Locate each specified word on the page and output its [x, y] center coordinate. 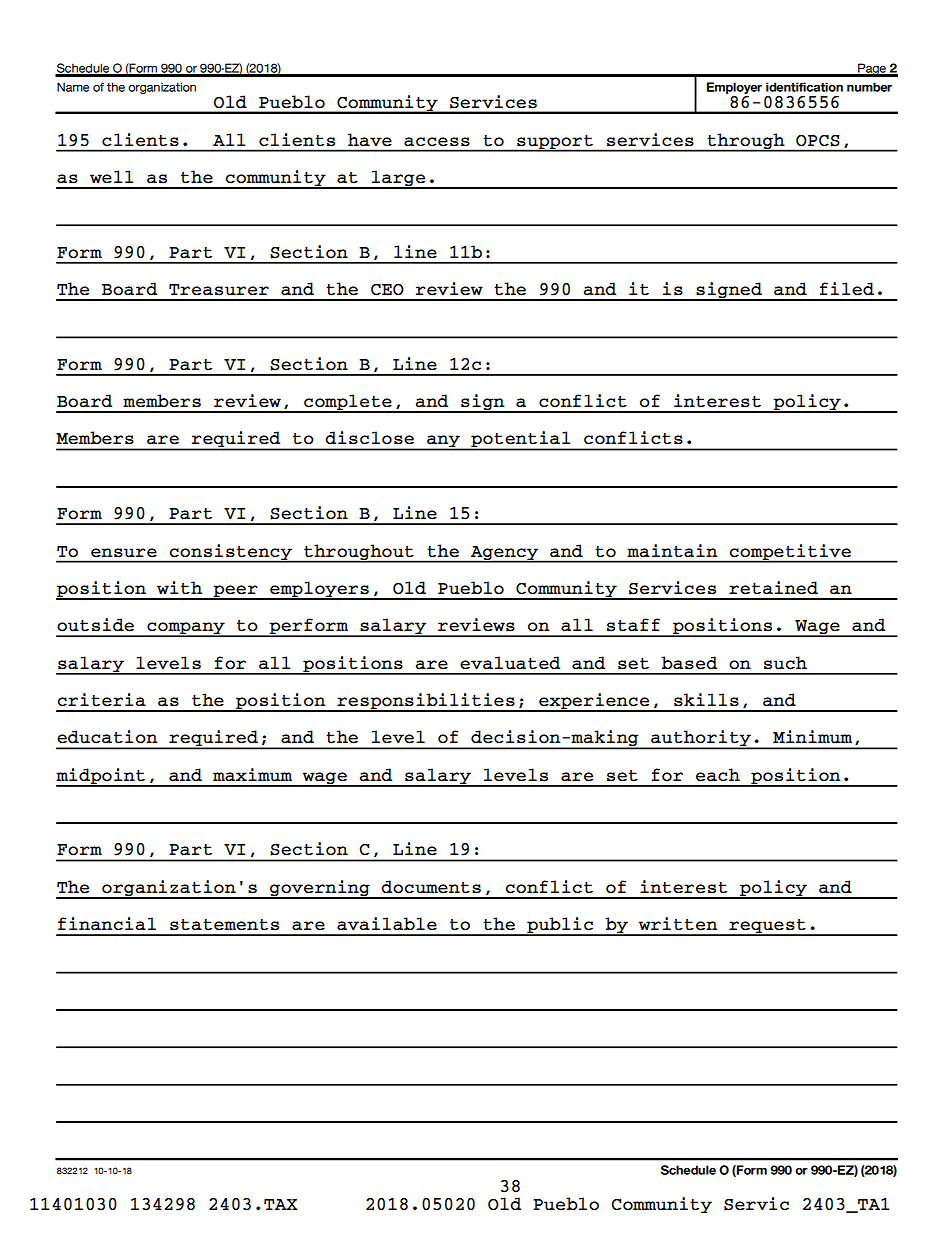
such [785, 663]
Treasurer [219, 290]
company [186, 629]
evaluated [510, 663]
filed [847, 289]
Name [73, 87]
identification [804, 87]
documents [431, 887]
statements [224, 925]
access [437, 142]
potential [521, 440]
